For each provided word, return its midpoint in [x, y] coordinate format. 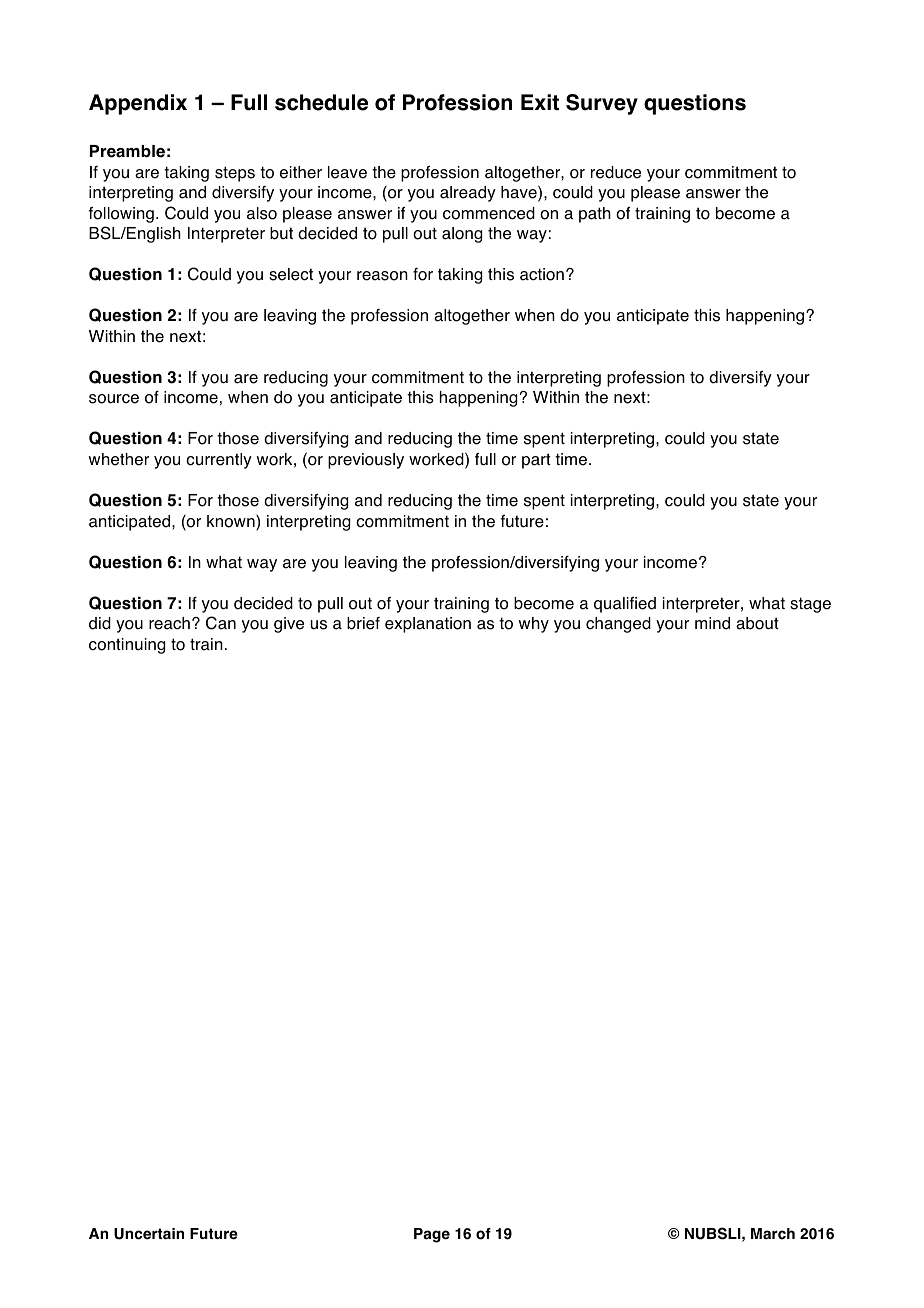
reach [169, 623]
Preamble [127, 151]
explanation [428, 625]
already [468, 194]
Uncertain [149, 1234]
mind [712, 623]
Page [432, 1235]
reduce [616, 172]
